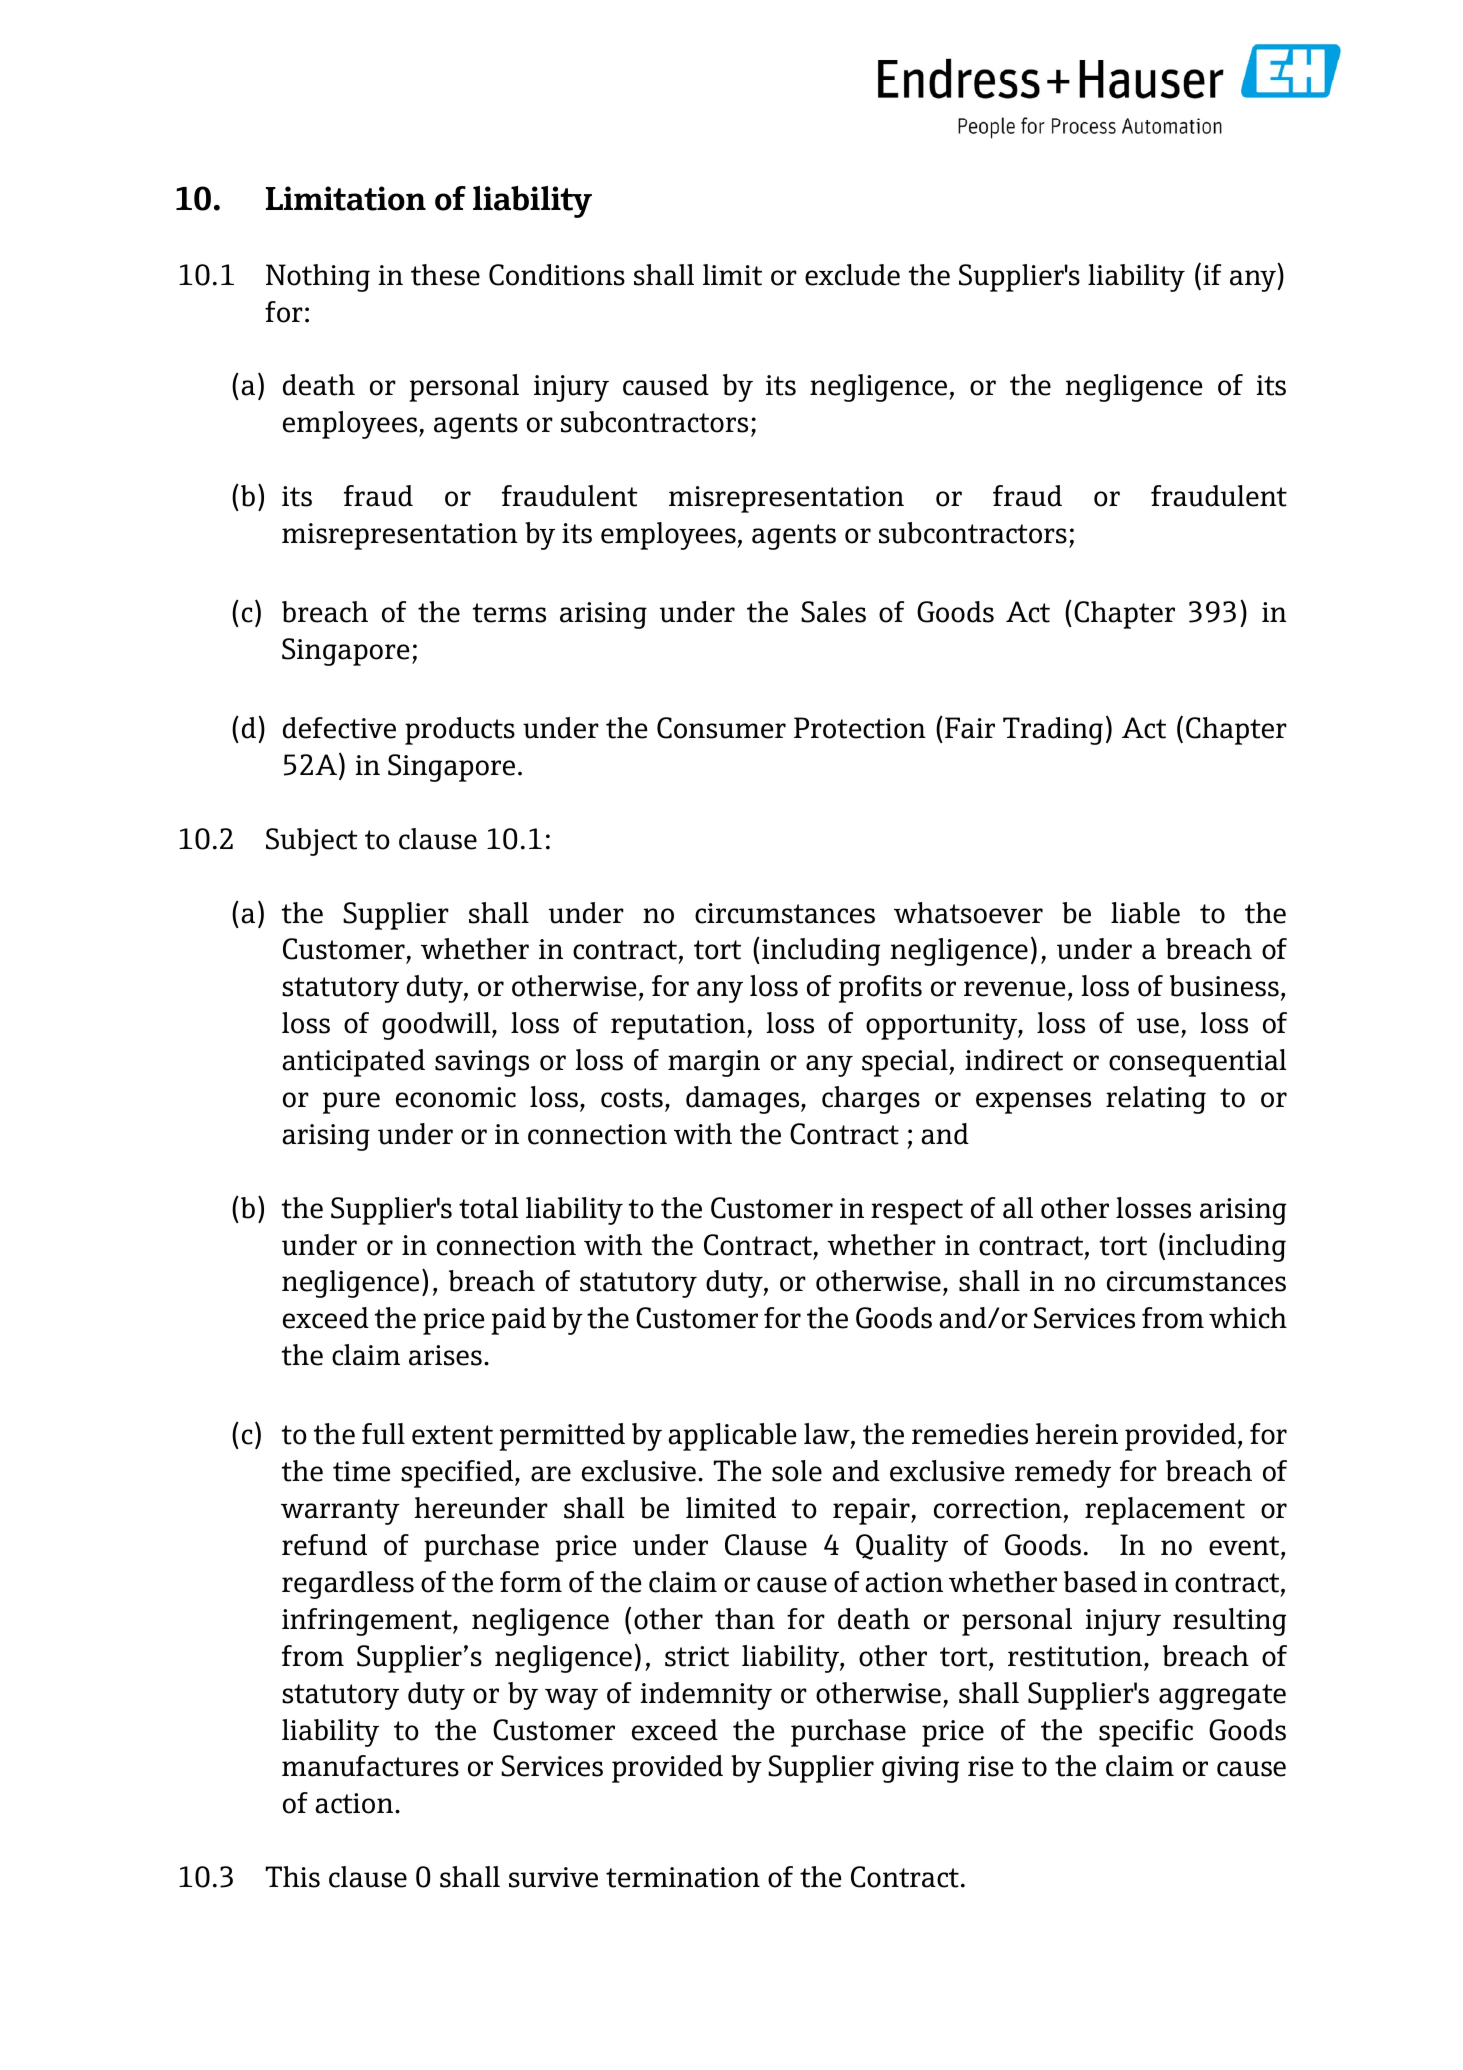 The width and height of the screenshot is (1463, 2070). Describe the element at coordinates (1146, 1733) in the screenshot. I see `specific` at that location.
